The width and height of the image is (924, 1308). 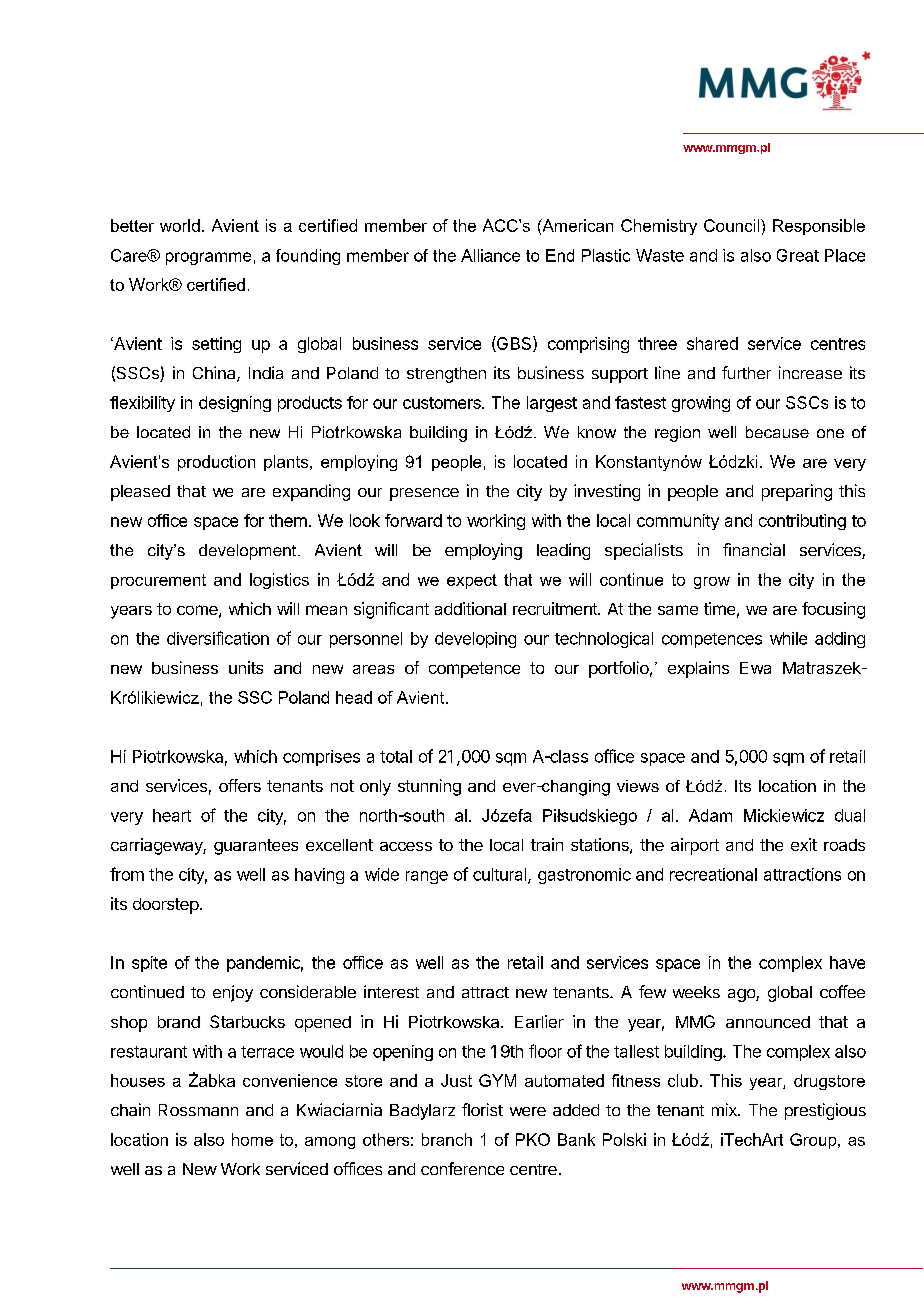 What do you see at coordinates (798, 255) in the image?
I see `Great` at bounding box center [798, 255].
